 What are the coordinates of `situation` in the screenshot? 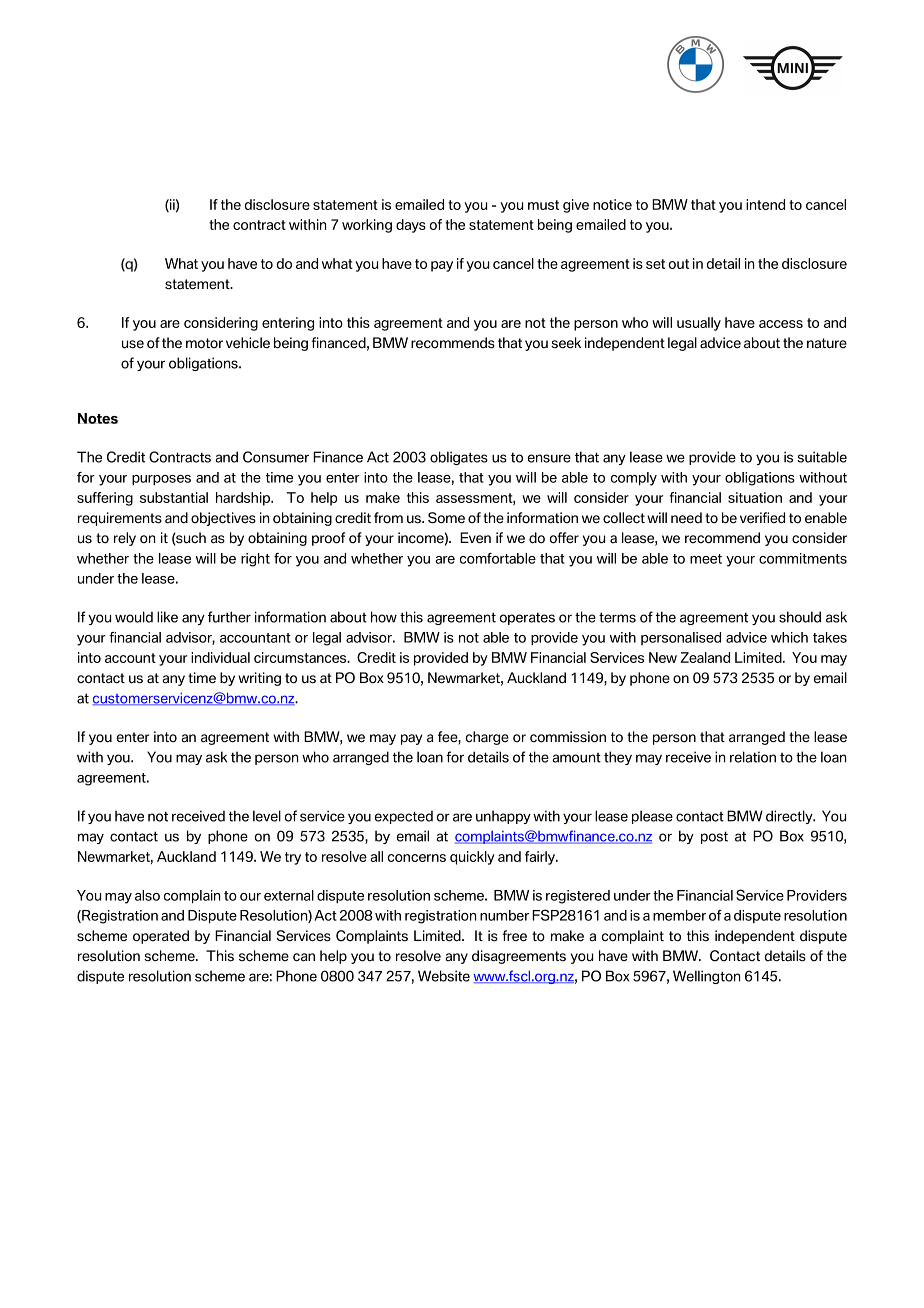 It's located at (755, 497).
